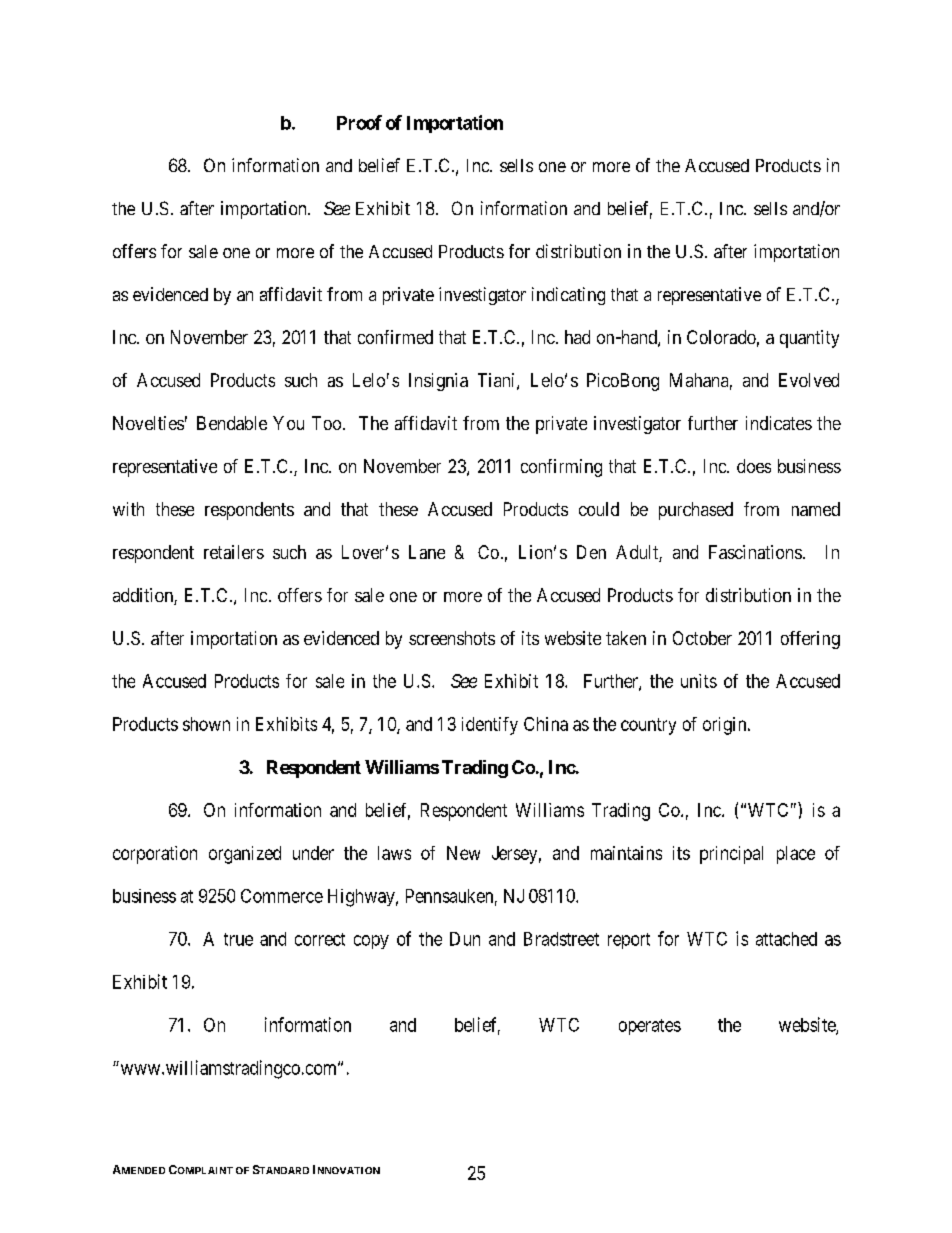 This document has height=1233, width=952. I want to click on indicating, so click(568, 296).
